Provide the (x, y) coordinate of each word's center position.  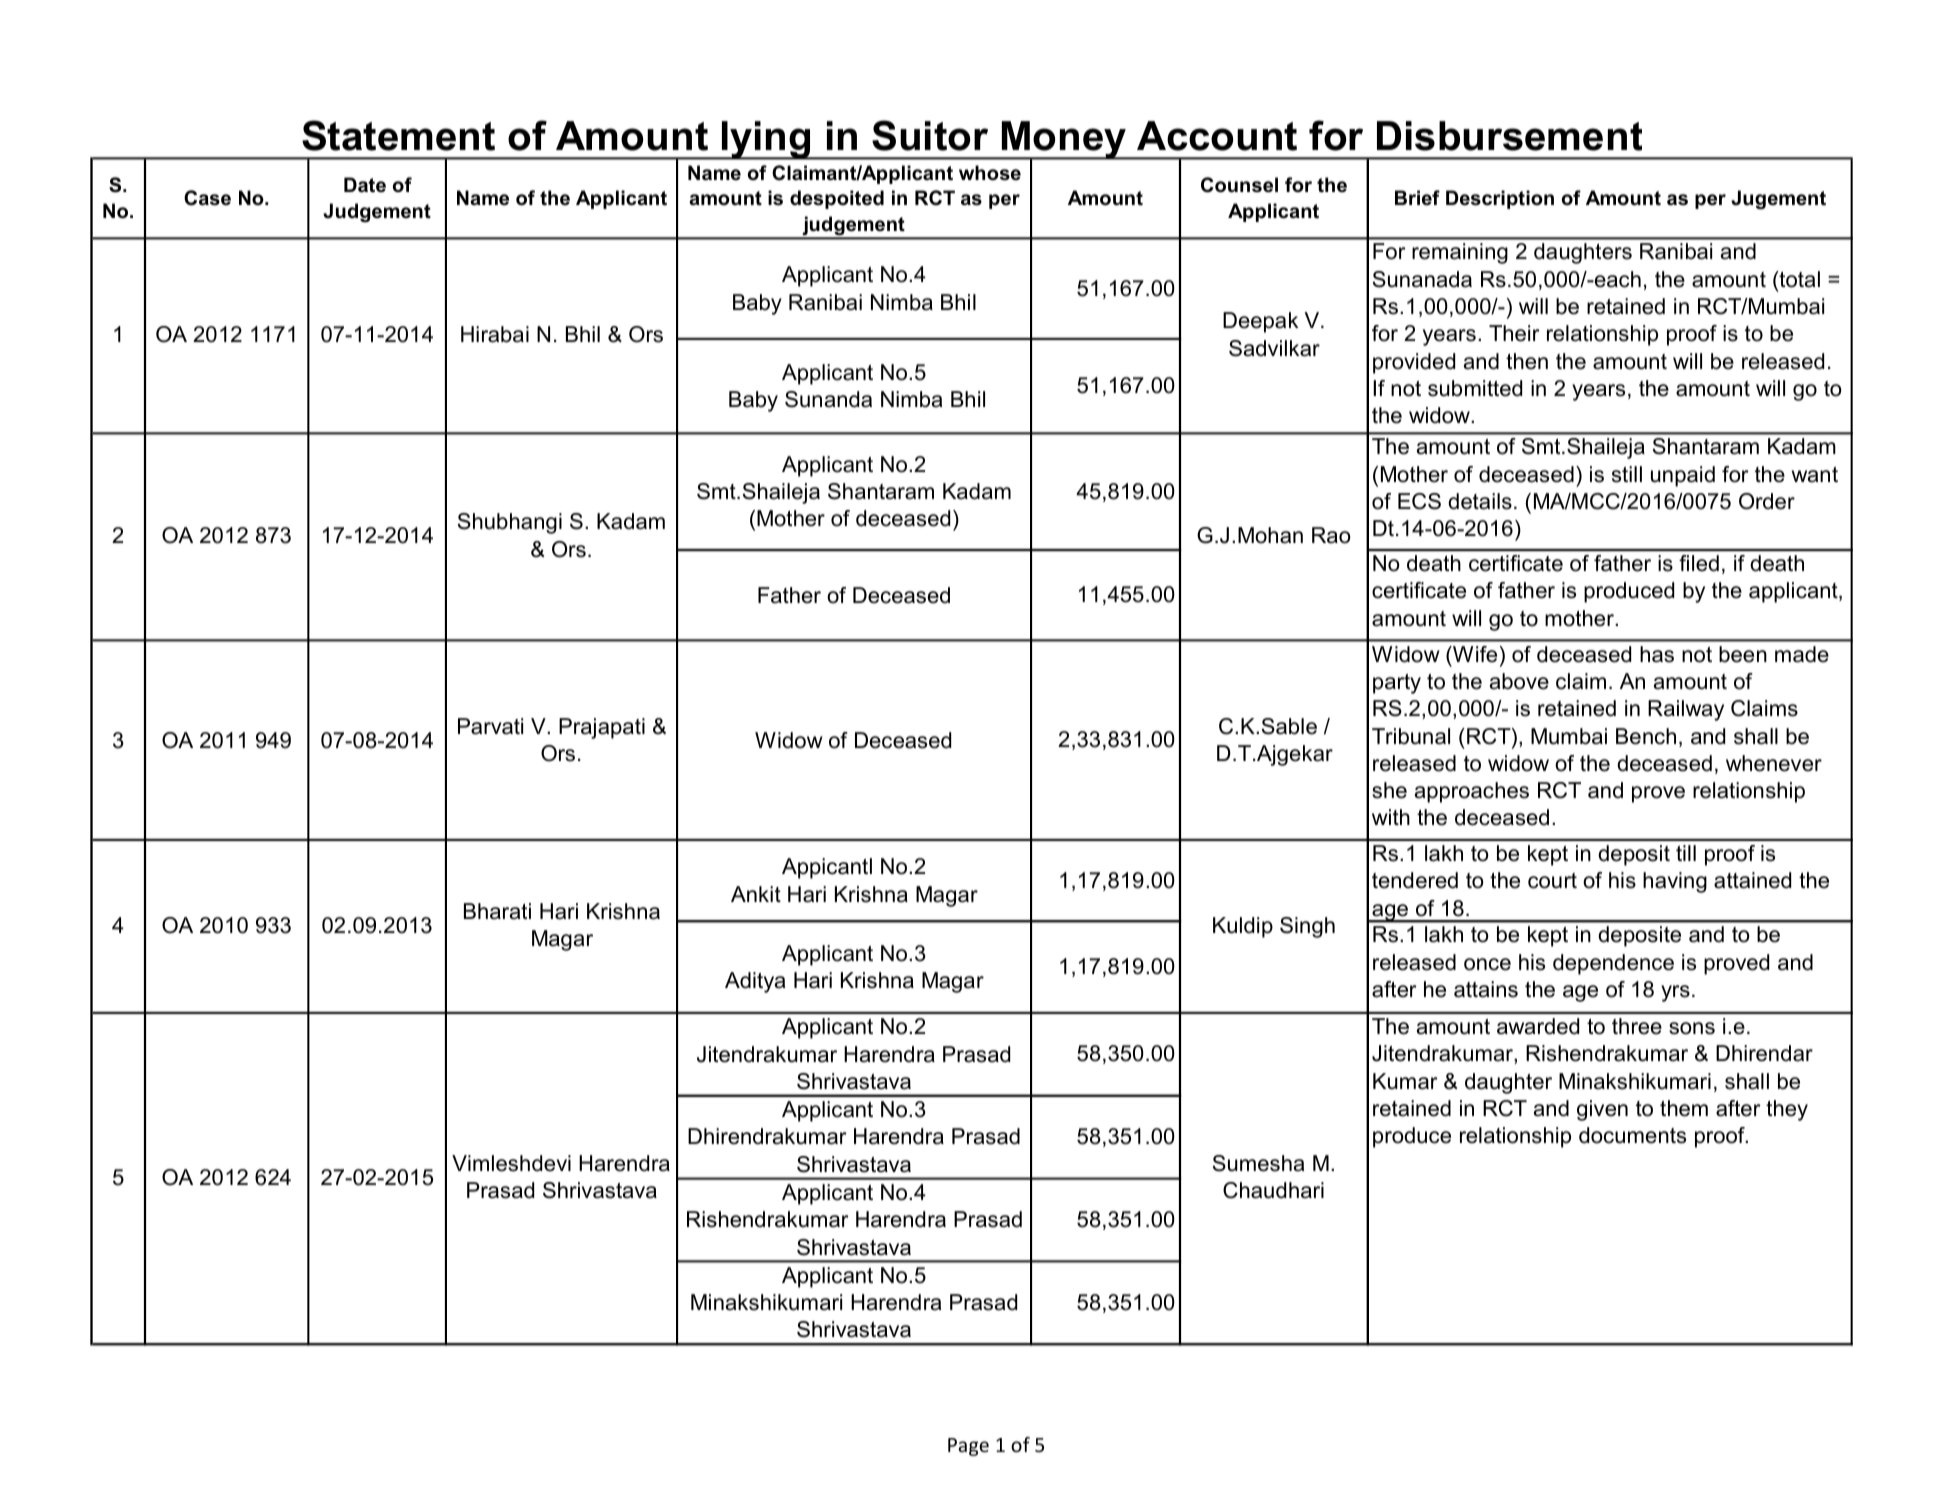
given (1602, 1110)
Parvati (490, 726)
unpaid (1683, 476)
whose (990, 173)
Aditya (755, 982)
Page (968, 1447)
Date (365, 185)
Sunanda (828, 399)
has (1657, 654)
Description (1500, 199)
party (1397, 684)
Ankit (756, 894)
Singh (1307, 927)
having (1675, 882)
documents (1632, 1135)
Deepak (1260, 322)
